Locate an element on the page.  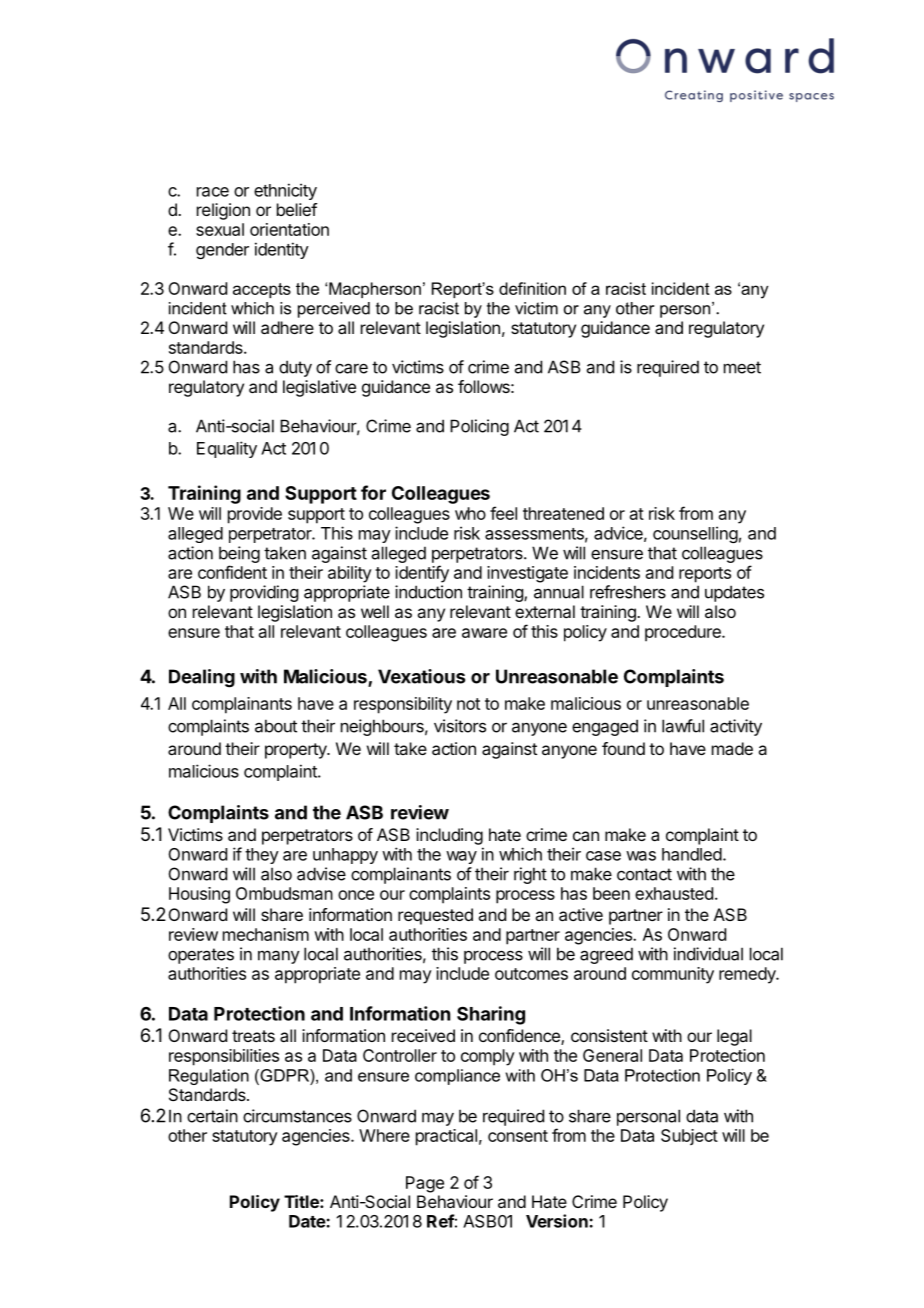
definition is located at coordinates (532, 288).
